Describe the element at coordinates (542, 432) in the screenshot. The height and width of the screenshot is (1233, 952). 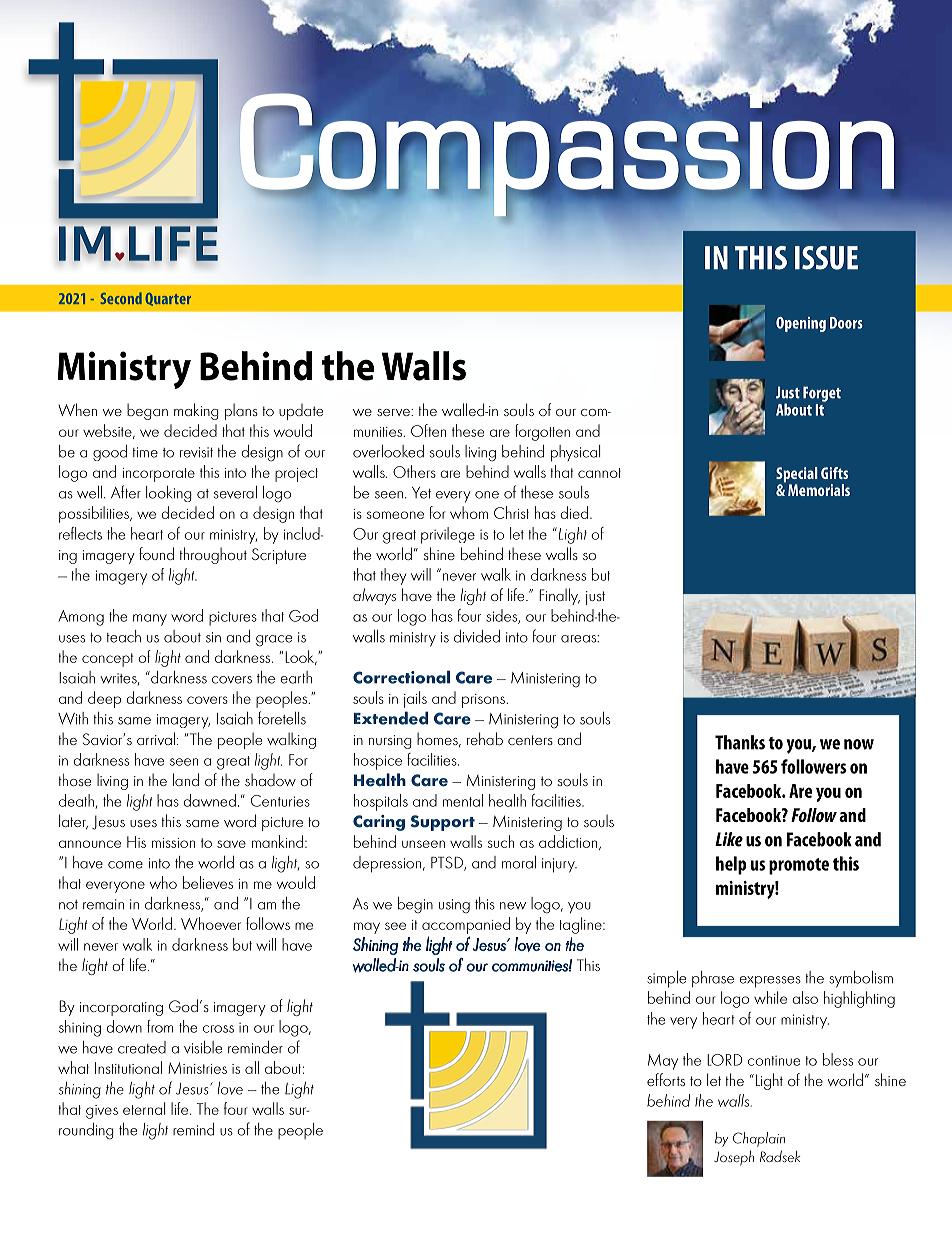
I see `forgotten` at that location.
